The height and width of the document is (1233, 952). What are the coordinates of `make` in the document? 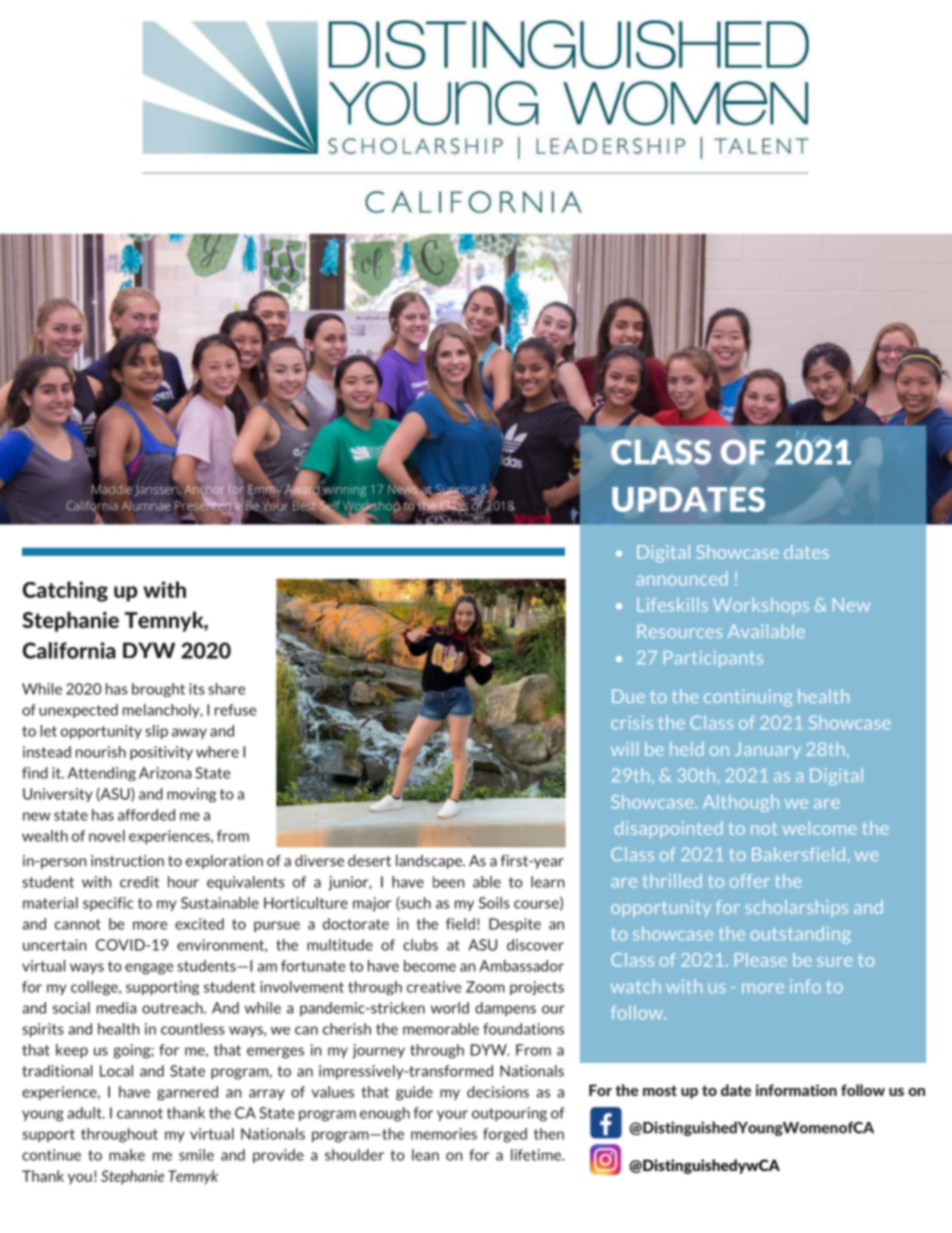 It's located at (127, 1155).
